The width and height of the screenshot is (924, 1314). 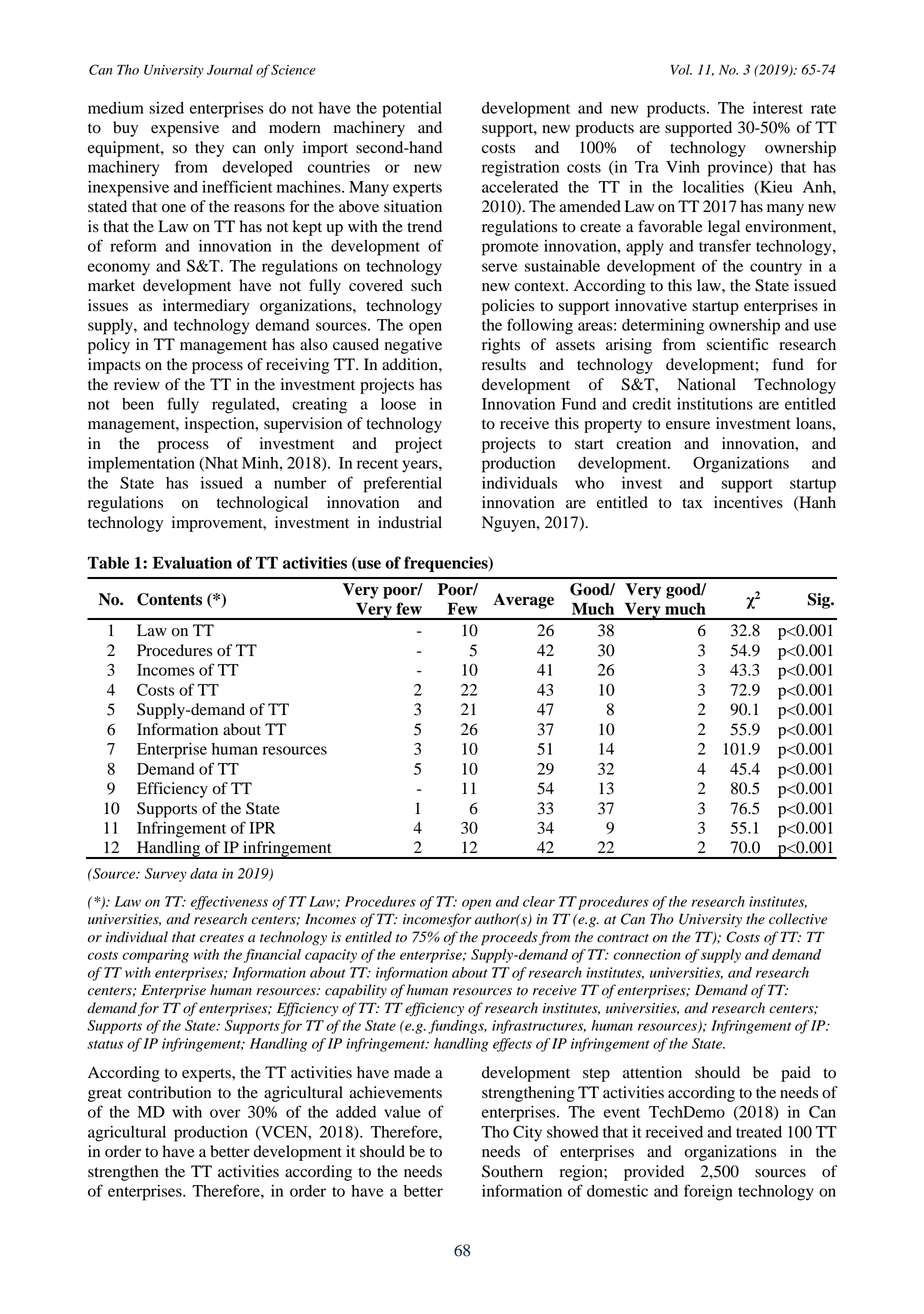 I want to click on contribution, so click(x=169, y=1092).
